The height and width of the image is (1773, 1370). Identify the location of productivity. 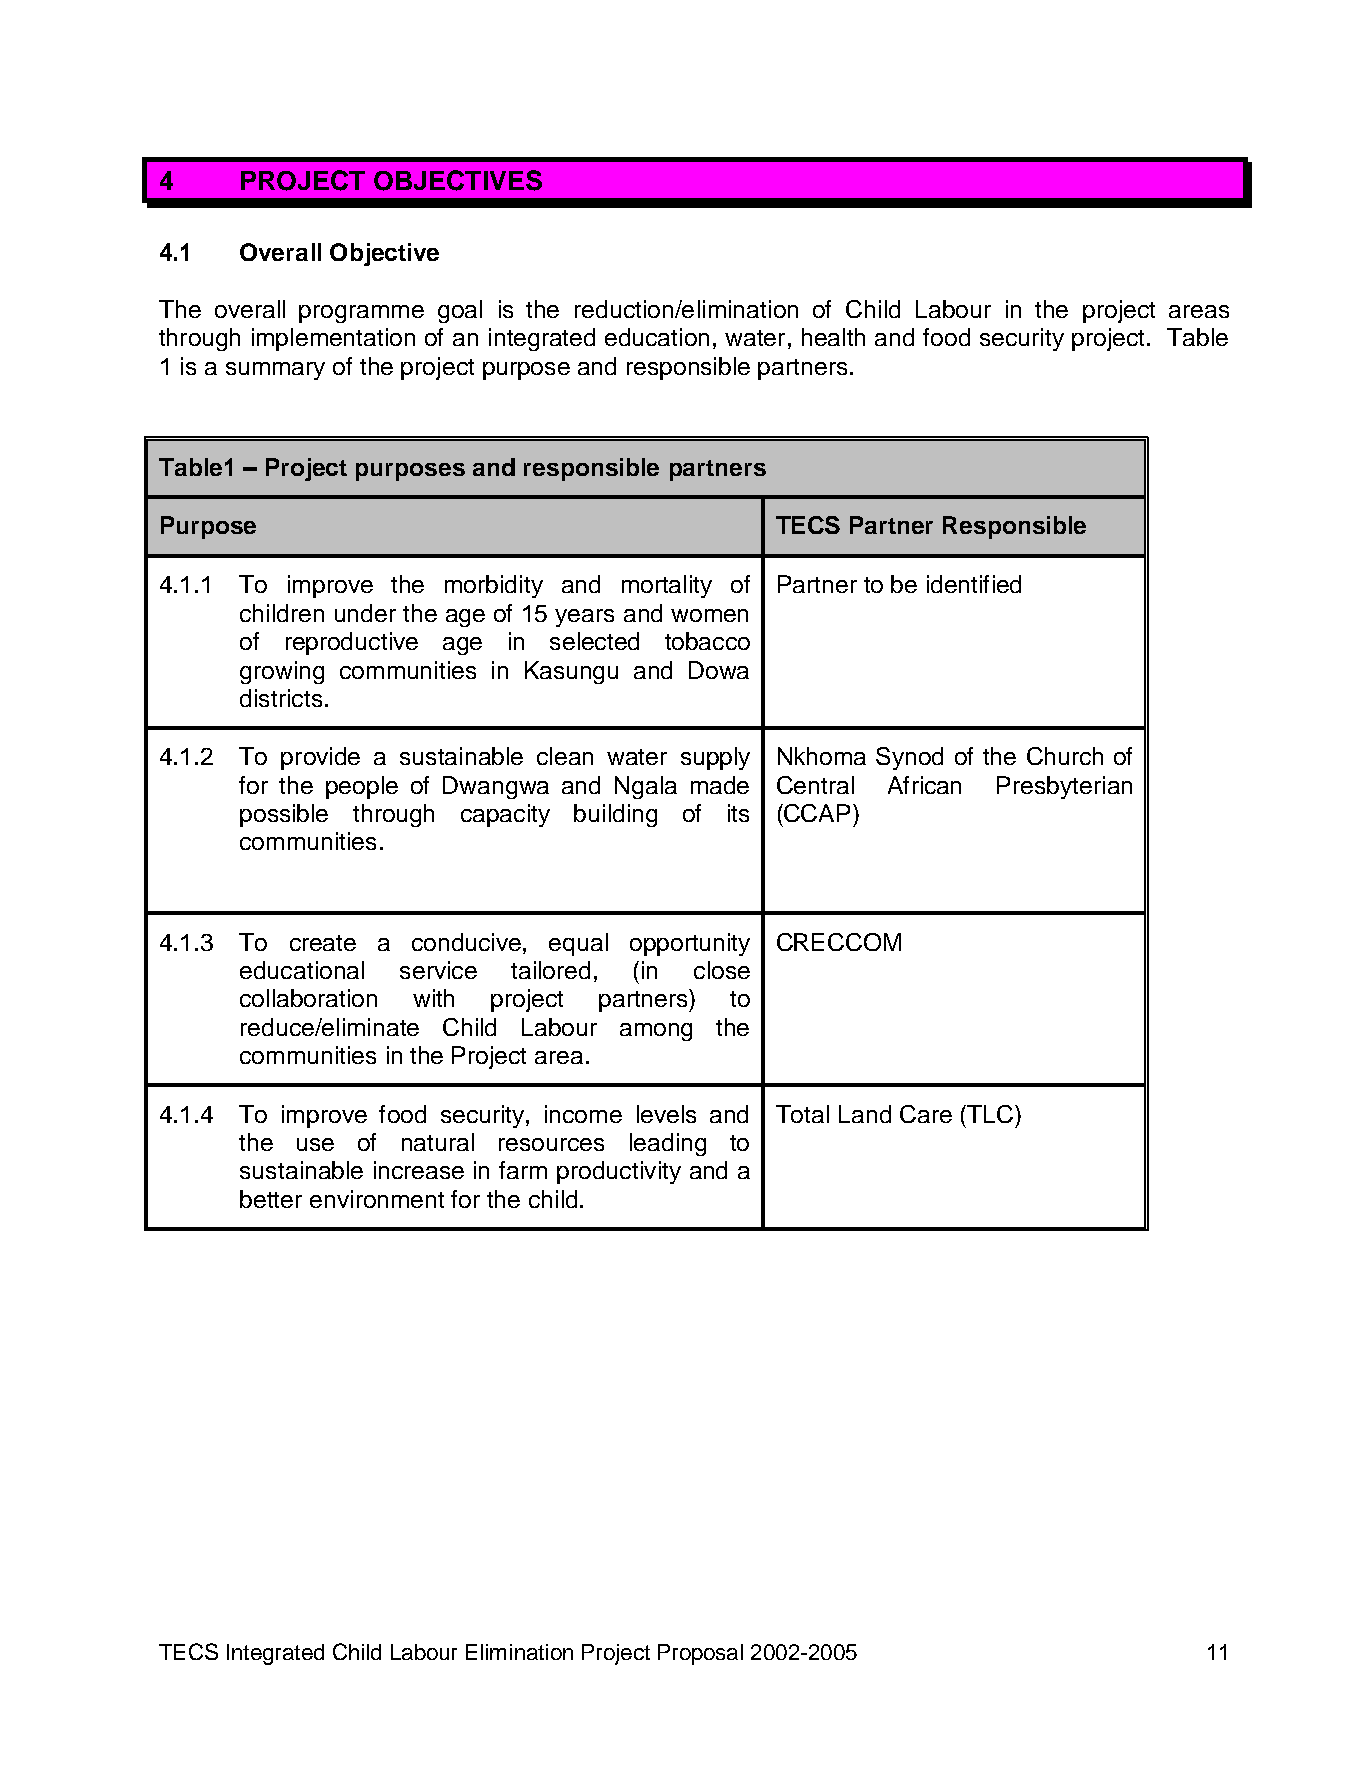
(619, 1172).
